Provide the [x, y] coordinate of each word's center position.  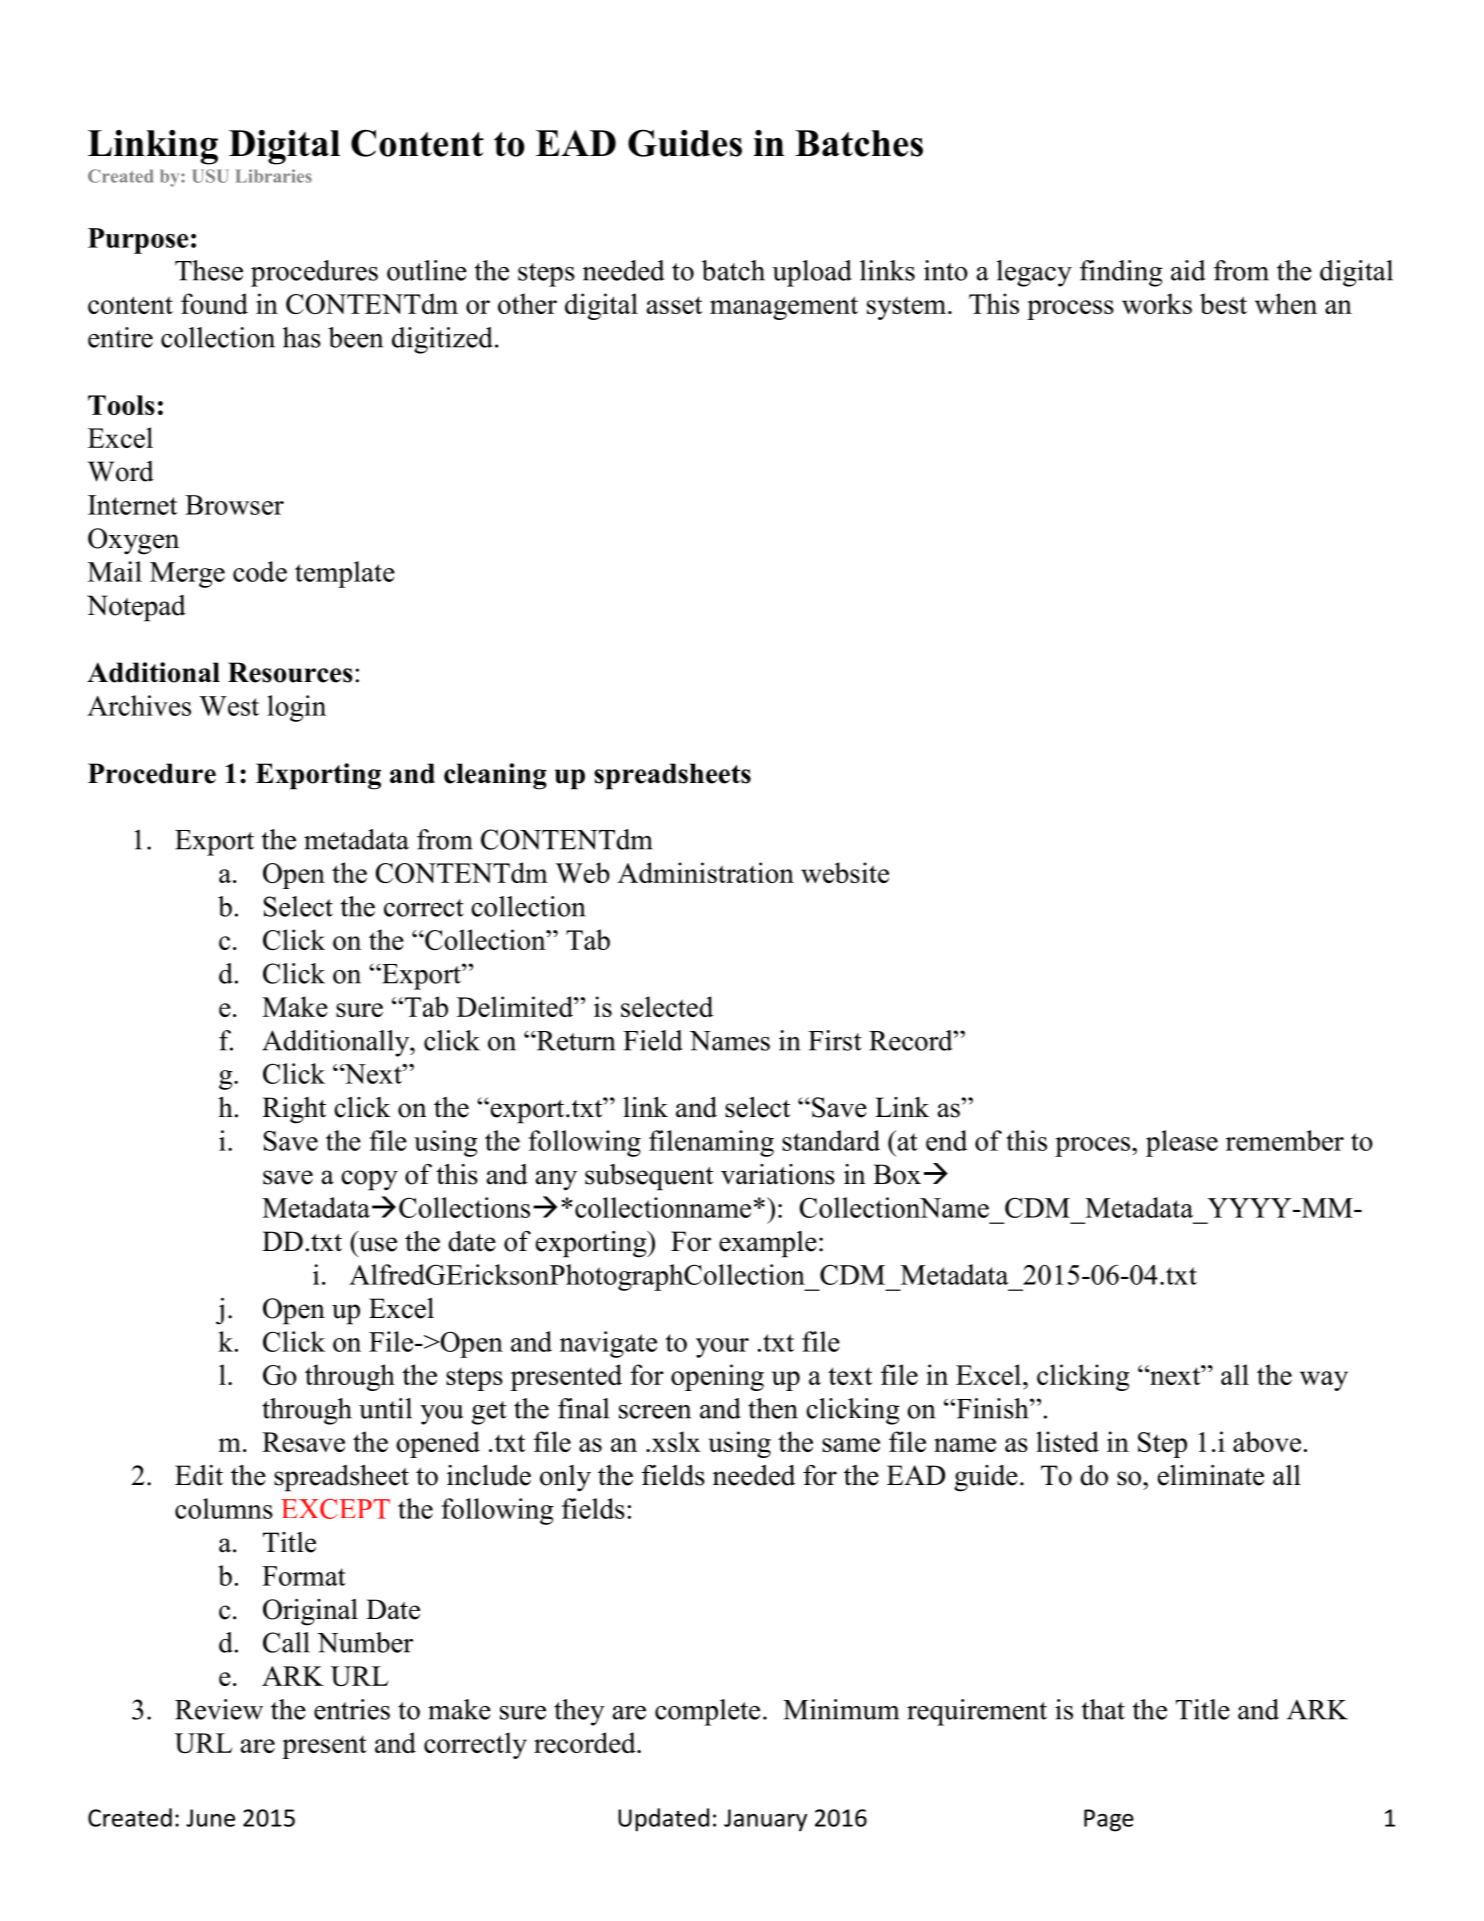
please [1182, 1143]
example [768, 1244]
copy [369, 1180]
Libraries [273, 176]
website [845, 872]
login [296, 708]
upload [812, 273]
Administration [706, 872]
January [765, 1820]
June [210, 1818]
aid [1188, 270]
